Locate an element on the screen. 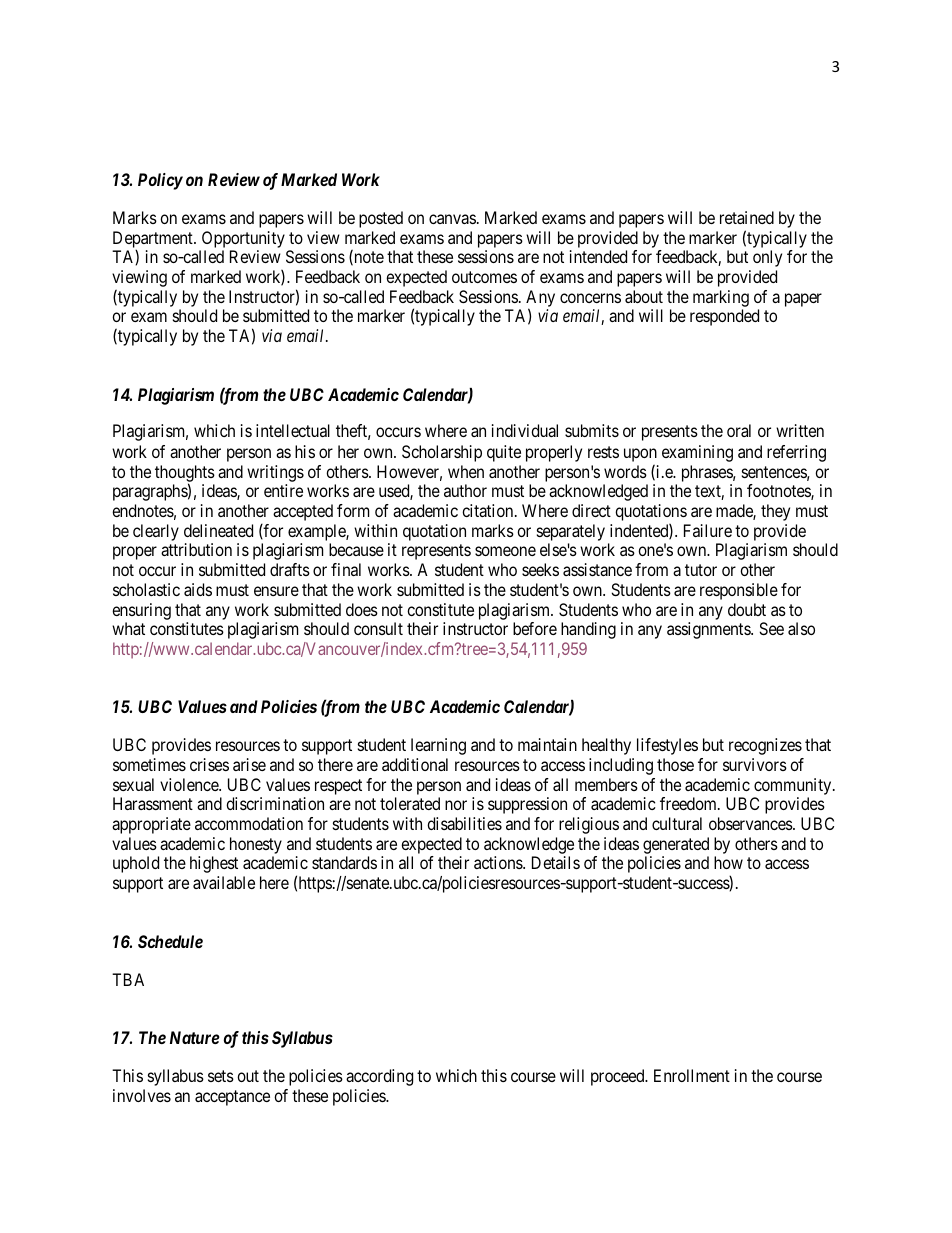  sets is located at coordinates (221, 1076).
